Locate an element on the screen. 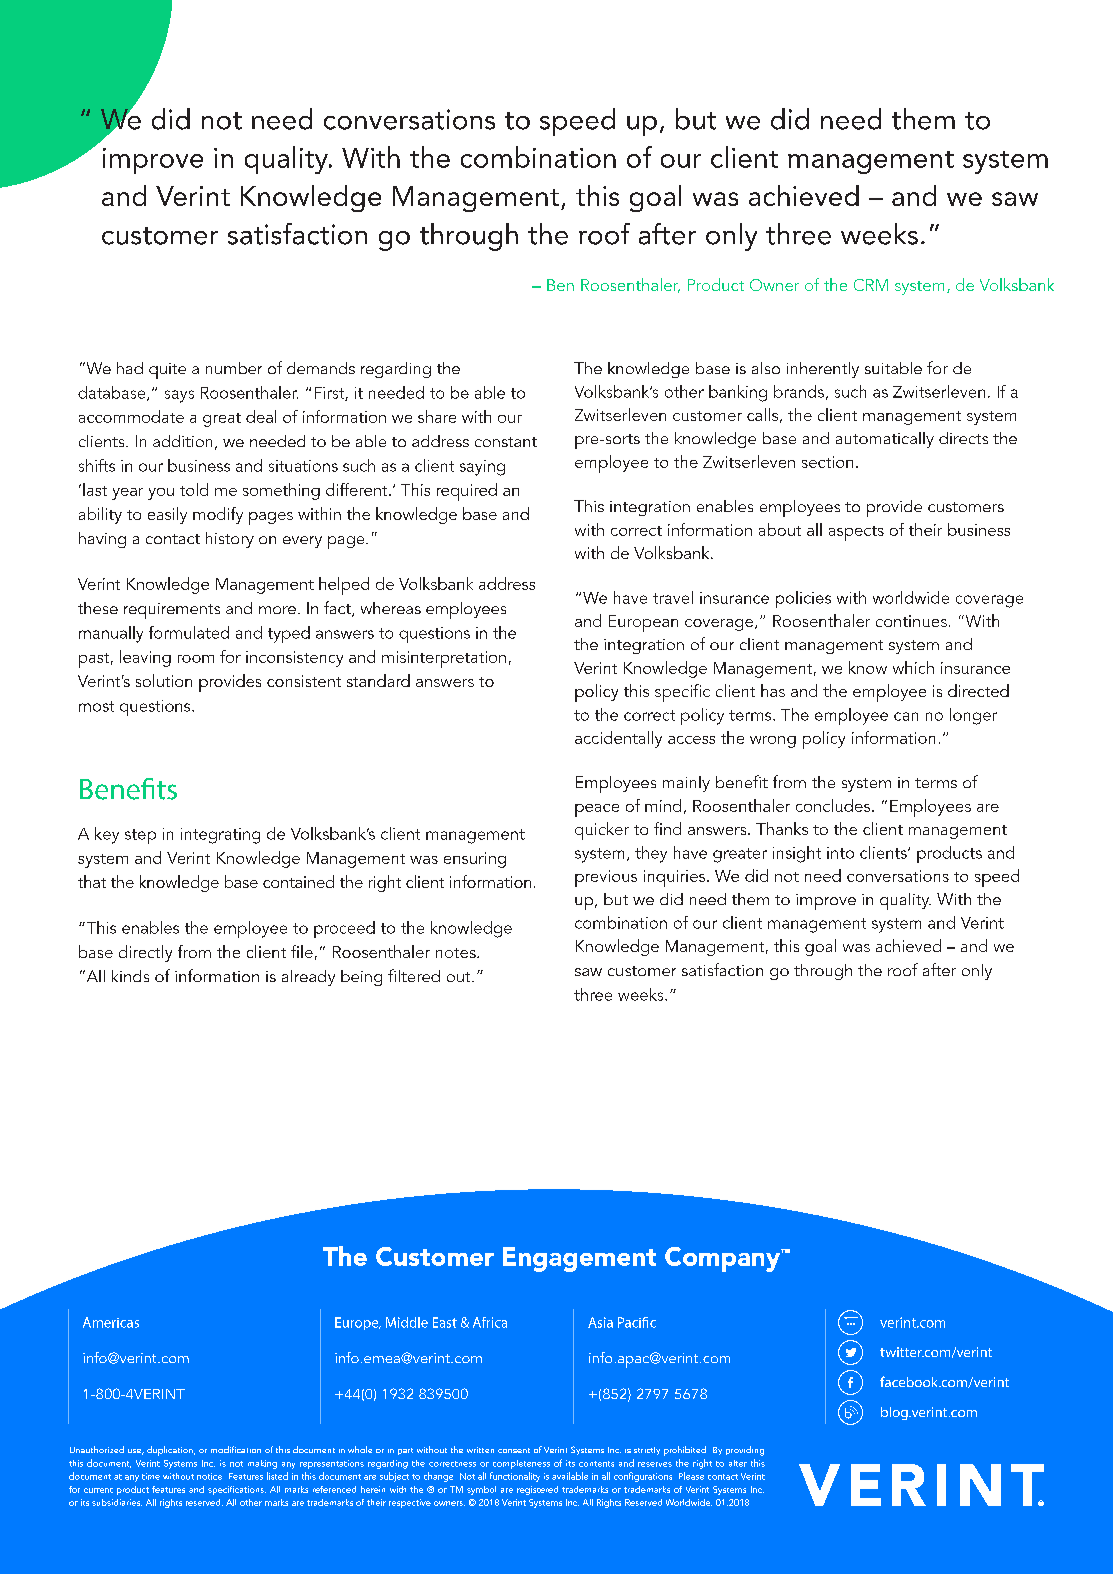  required is located at coordinates (467, 492).
